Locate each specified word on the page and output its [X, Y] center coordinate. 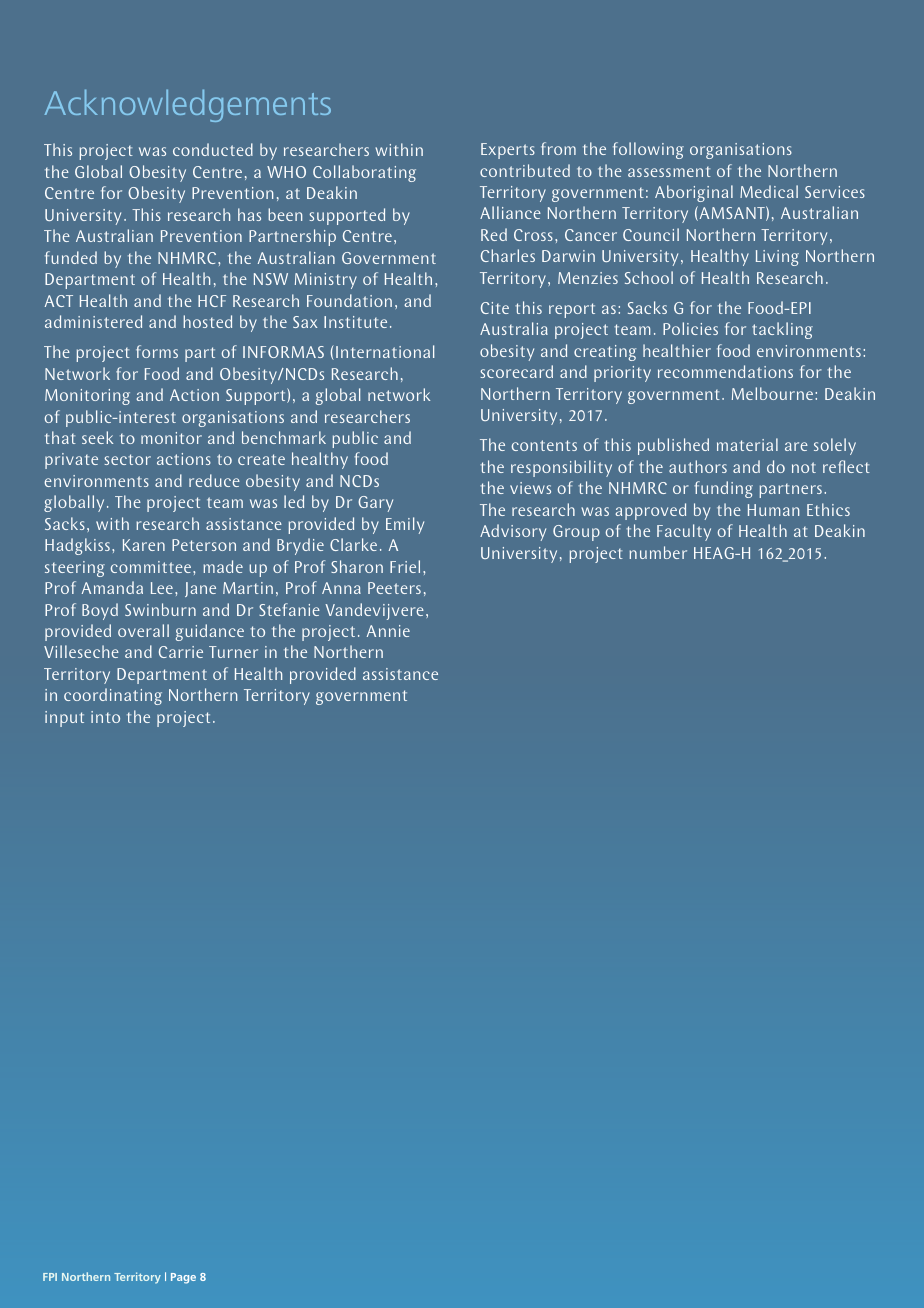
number [658, 552]
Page [183, 1278]
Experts [508, 151]
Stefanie [289, 609]
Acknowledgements [187, 105]
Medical [769, 191]
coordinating [113, 696]
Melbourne [774, 393]
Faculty [684, 532]
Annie [388, 631]
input [64, 719]
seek [97, 437]
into [105, 717]
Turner [233, 652]
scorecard [516, 371]
